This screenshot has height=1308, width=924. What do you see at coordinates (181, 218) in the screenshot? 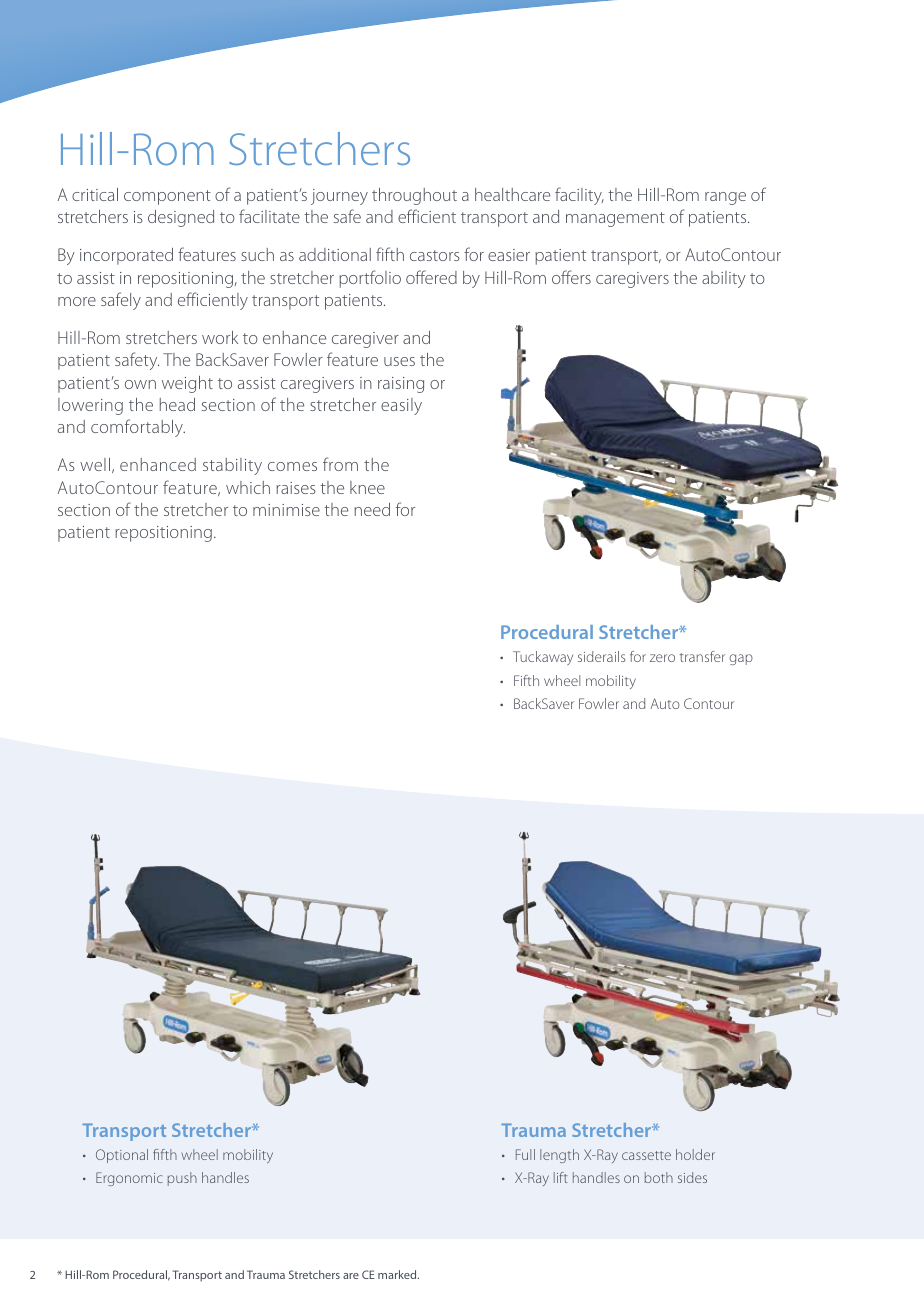
I see `designed` at bounding box center [181, 218].
